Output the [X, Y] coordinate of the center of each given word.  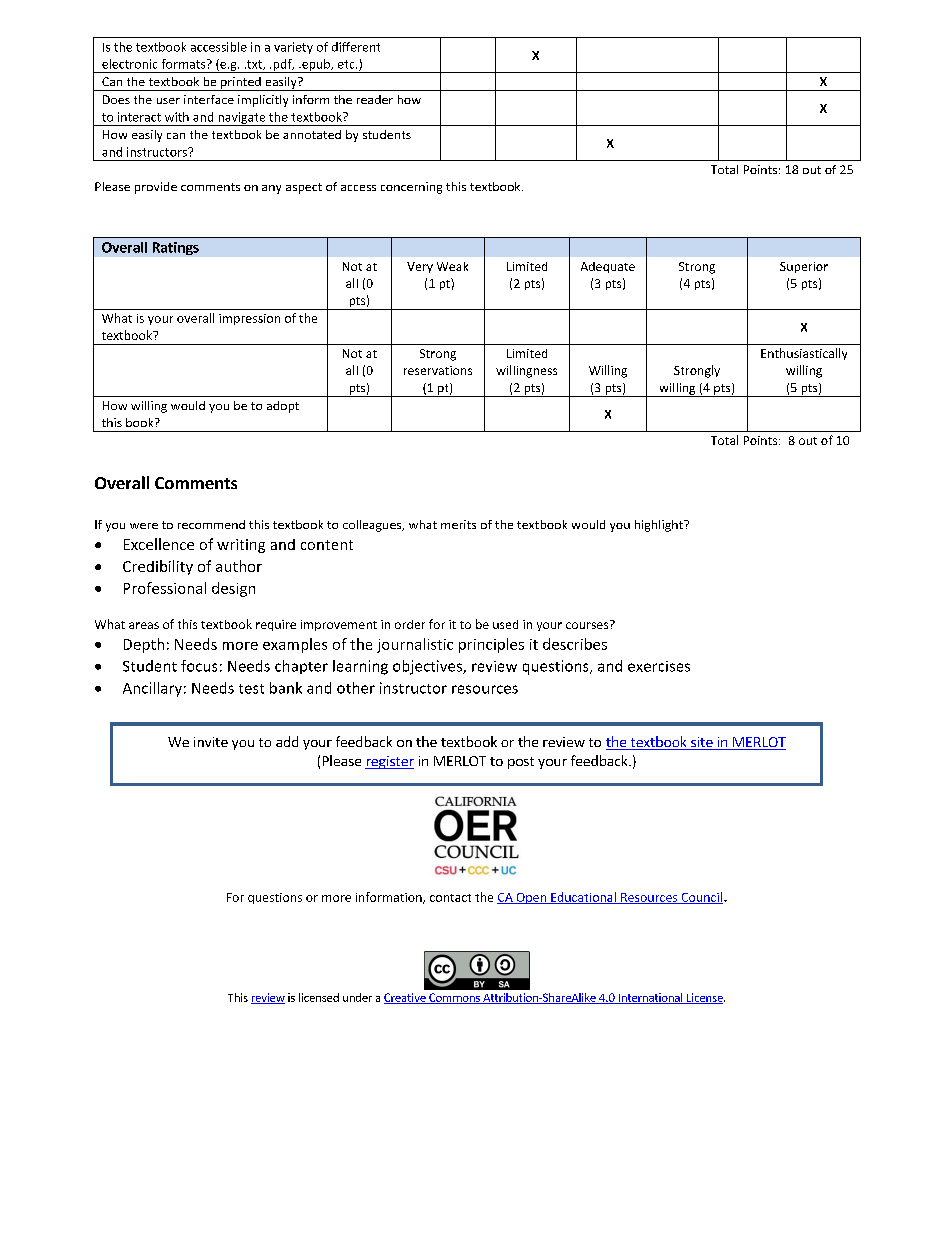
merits [458, 524]
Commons [454, 998]
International [650, 998]
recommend [211, 524]
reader [375, 99]
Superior [804, 267]
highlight [660, 526]
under [357, 997]
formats [185, 64]
